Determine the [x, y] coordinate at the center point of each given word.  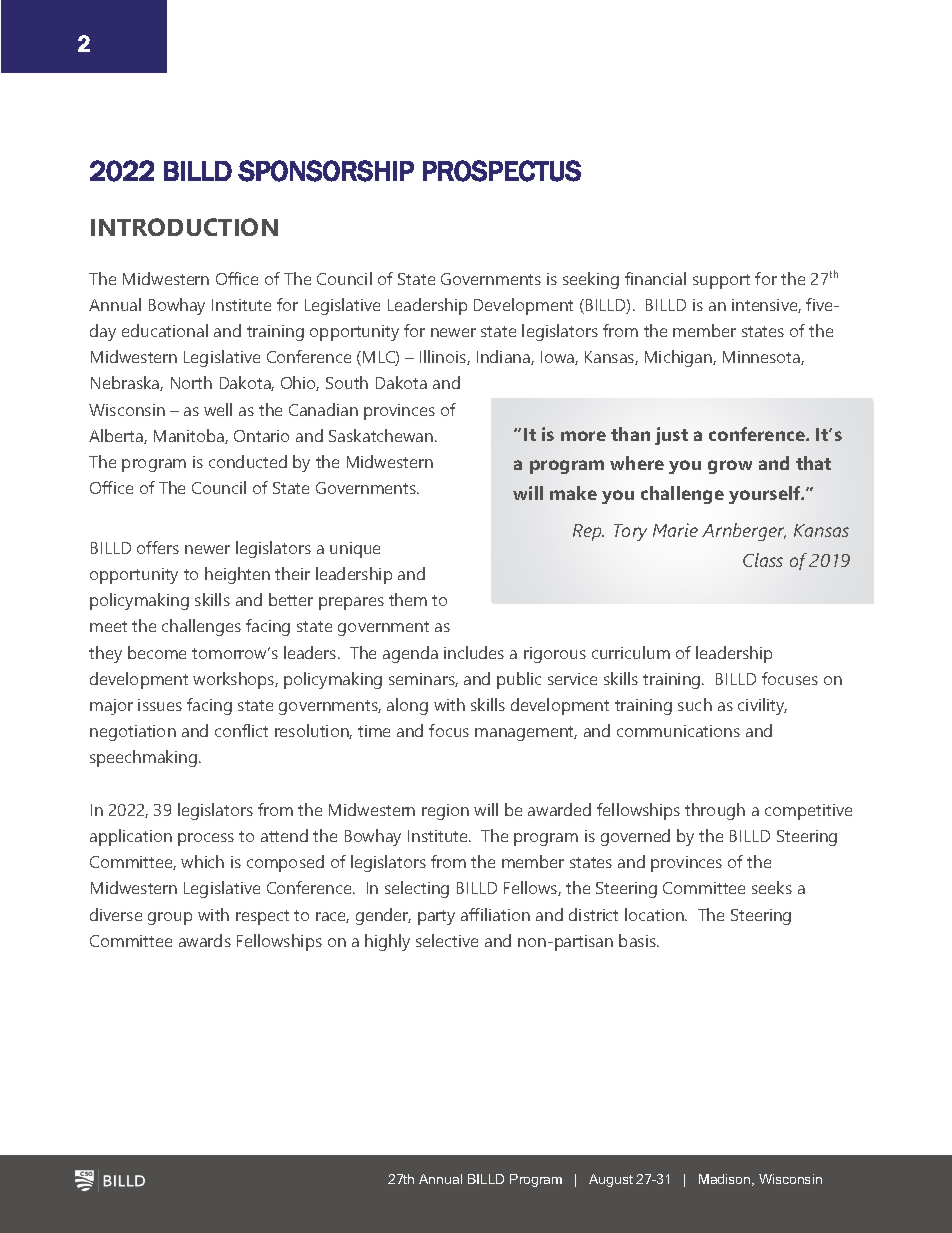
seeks [772, 887]
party [436, 917]
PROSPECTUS [502, 171]
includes [474, 652]
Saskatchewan [382, 435]
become [157, 652]
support [721, 281]
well [218, 409]
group [170, 918]
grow [730, 467]
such [695, 704]
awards [205, 940]
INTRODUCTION [184, 227]
